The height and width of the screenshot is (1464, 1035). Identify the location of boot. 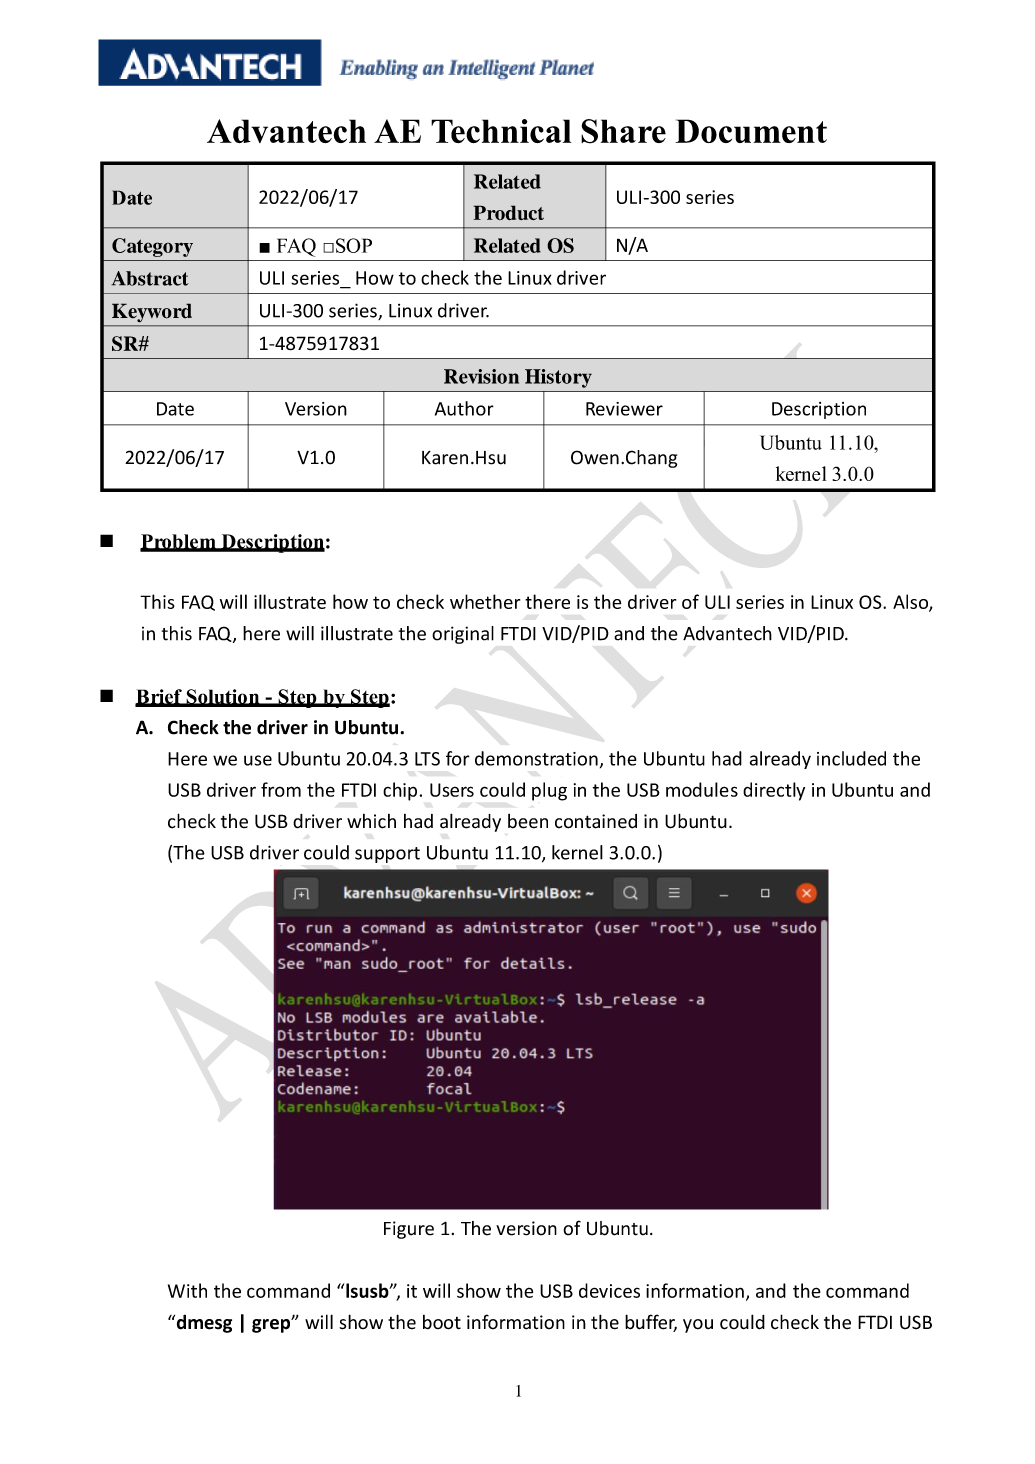
(442, 1322).
